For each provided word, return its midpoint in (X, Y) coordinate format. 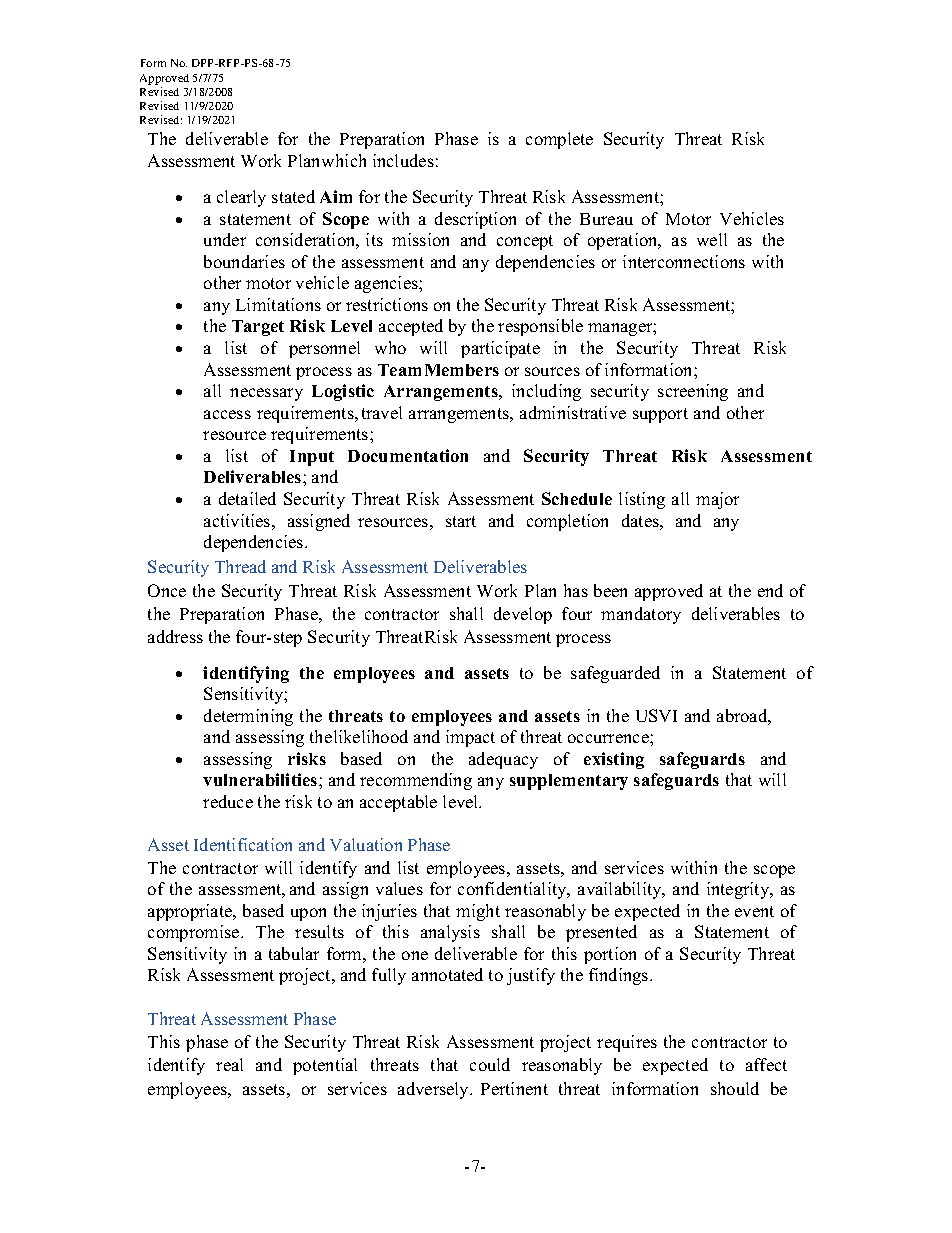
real (229, 1064)
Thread (240, 566)
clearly (241, 198)
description (475, 220)
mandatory (641, 615)
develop (523, 615)
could (490, 1064)
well (712, 239)
